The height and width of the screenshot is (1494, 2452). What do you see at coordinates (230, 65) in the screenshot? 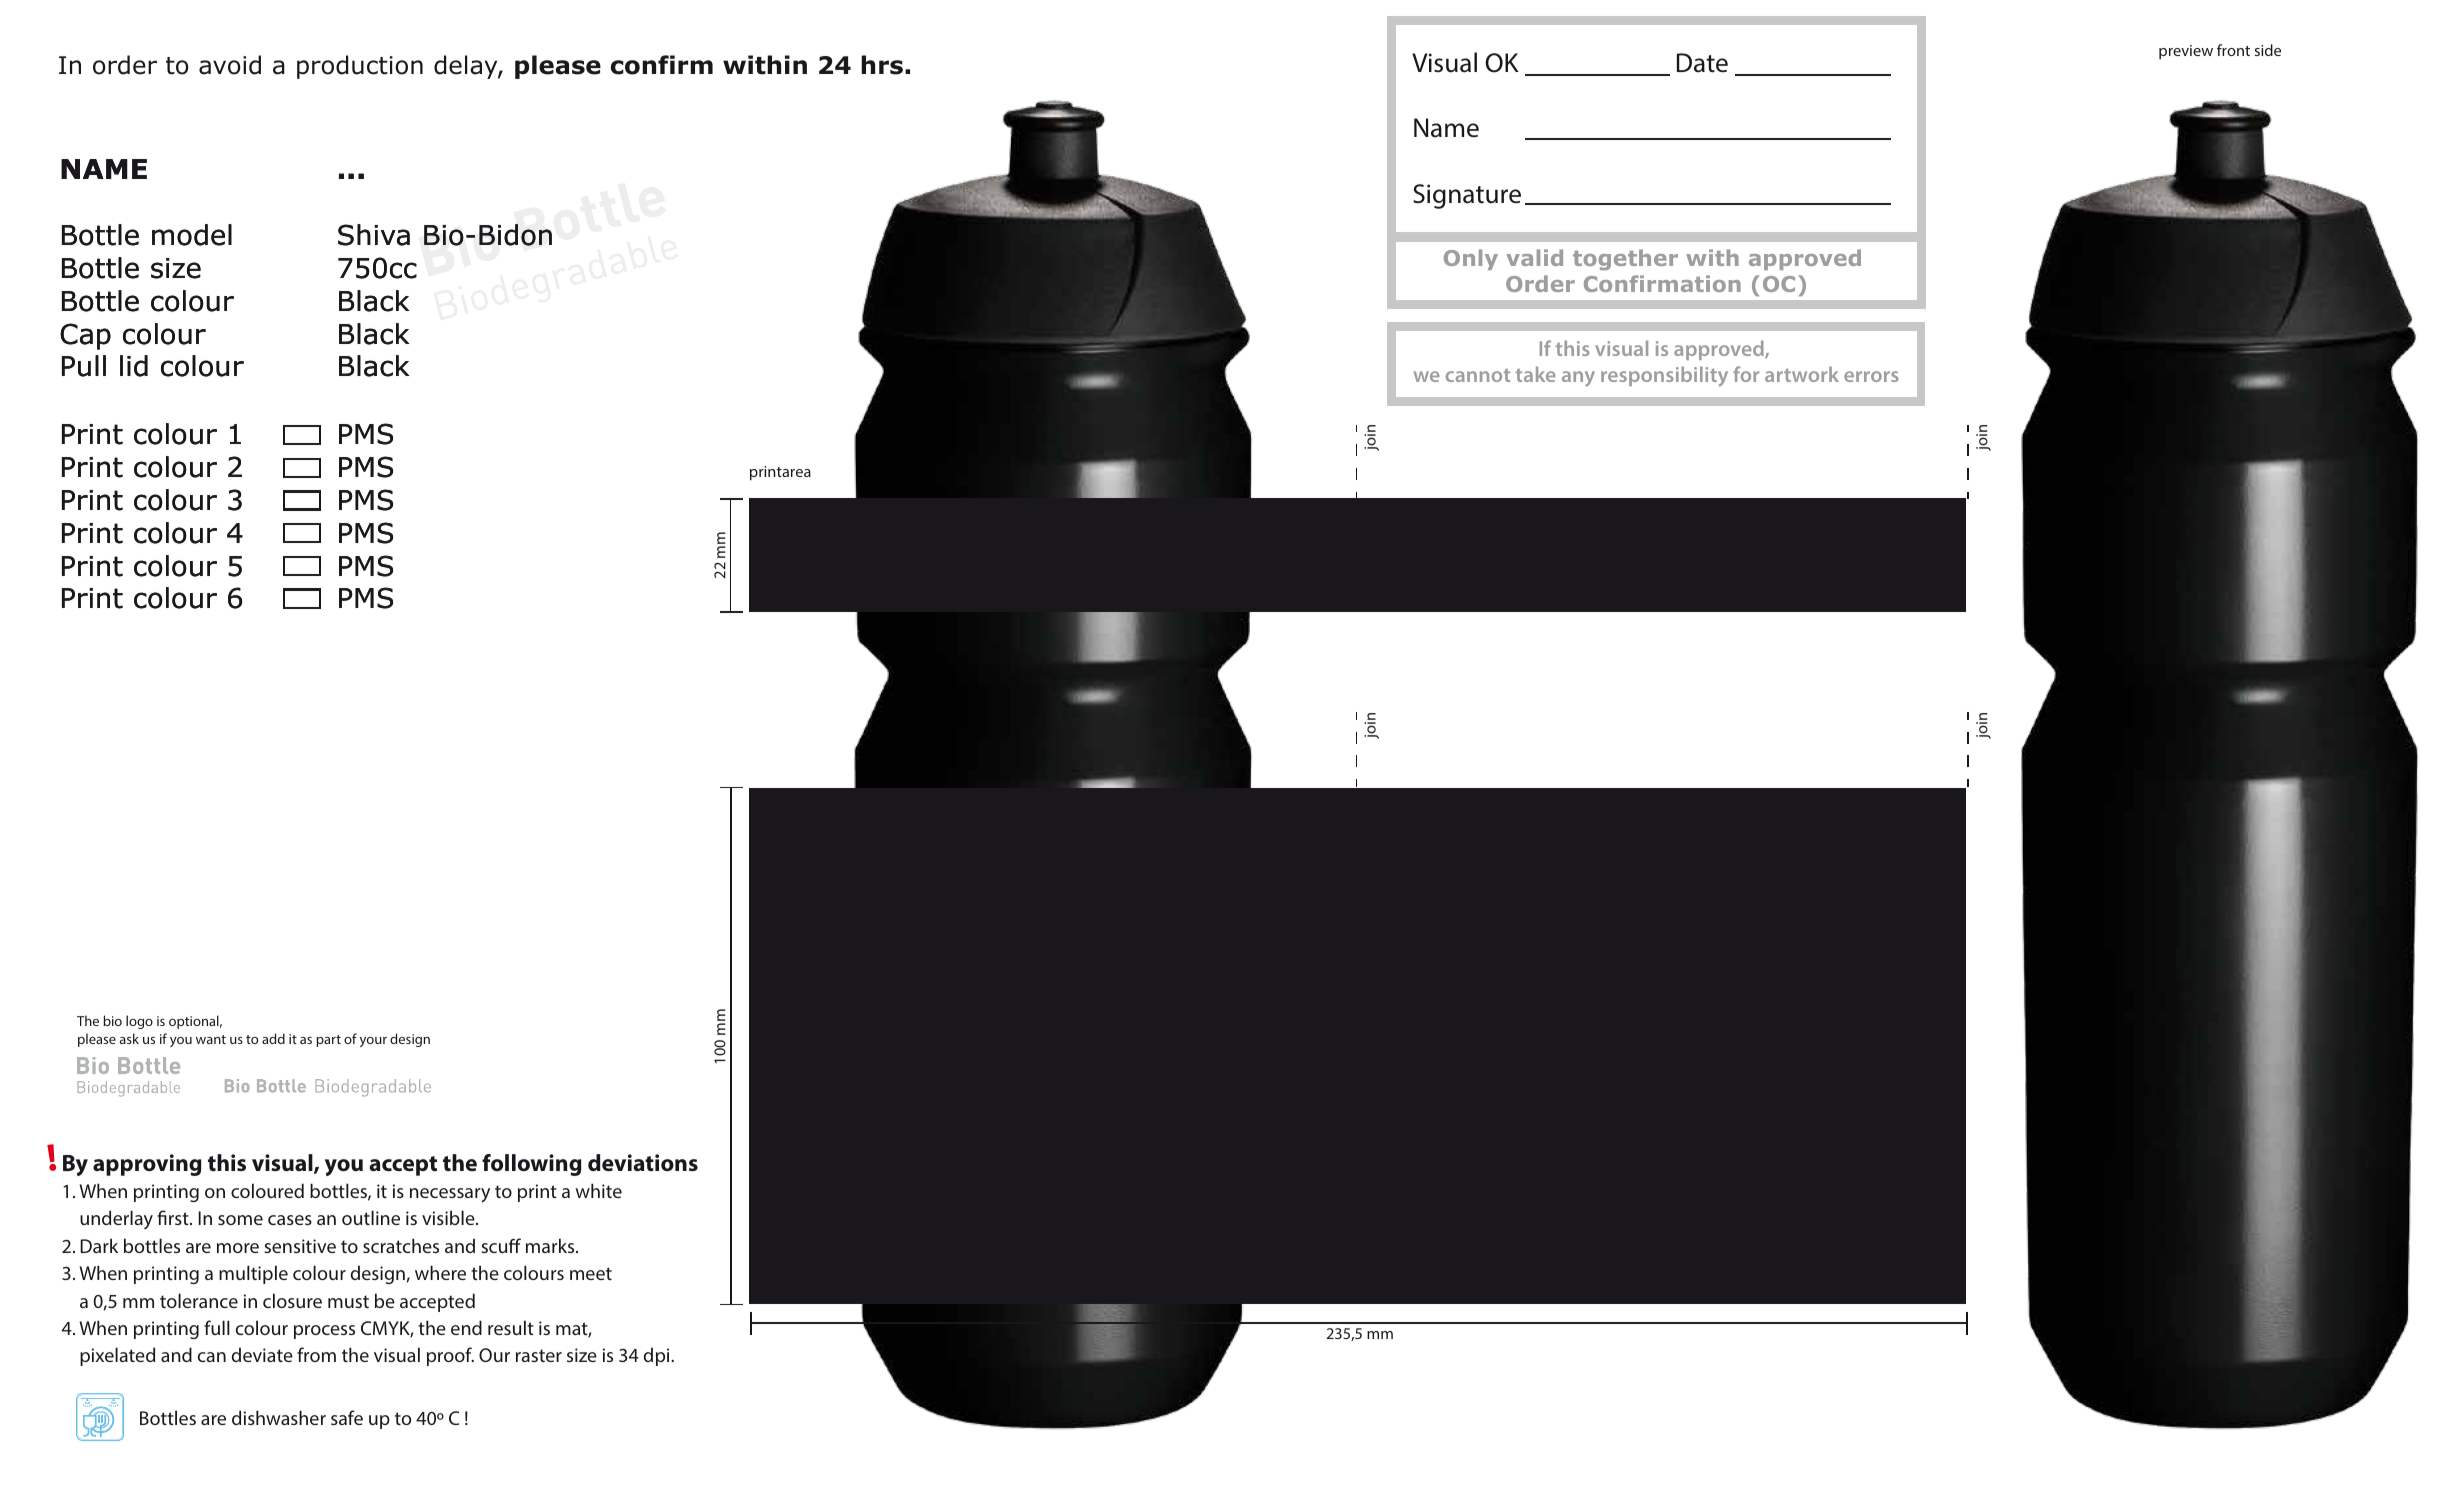
I see `avoid` at bounding box center [230, 65].
